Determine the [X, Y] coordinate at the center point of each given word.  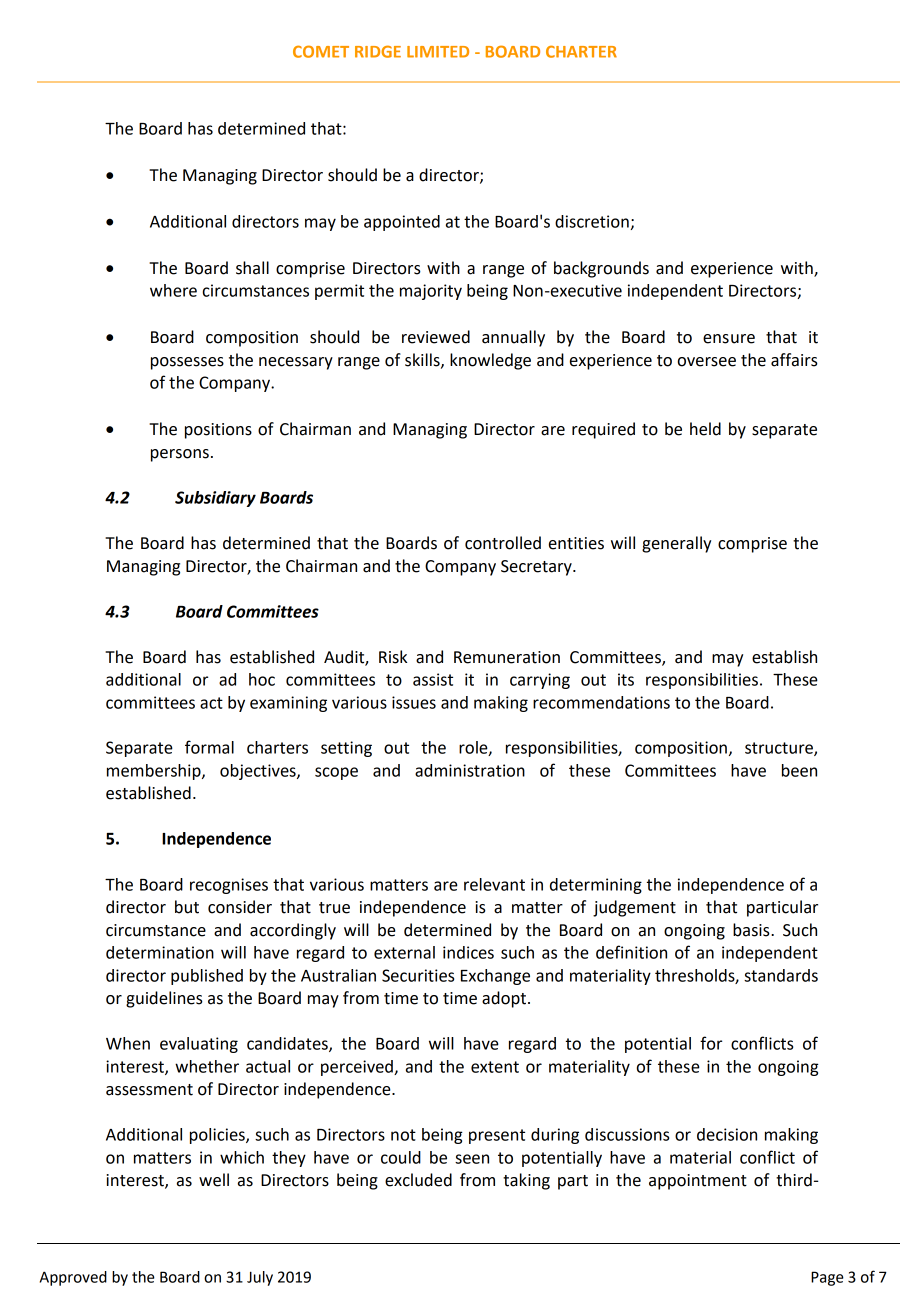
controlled [503, 543]
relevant [494, 884]
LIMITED [438, 52]
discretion [592, 221]
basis [752, 930]
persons [180, 455]
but [187, 907]
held [705, 429]
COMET [321, 51]
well [214, 1180]
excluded [418, 1180]
